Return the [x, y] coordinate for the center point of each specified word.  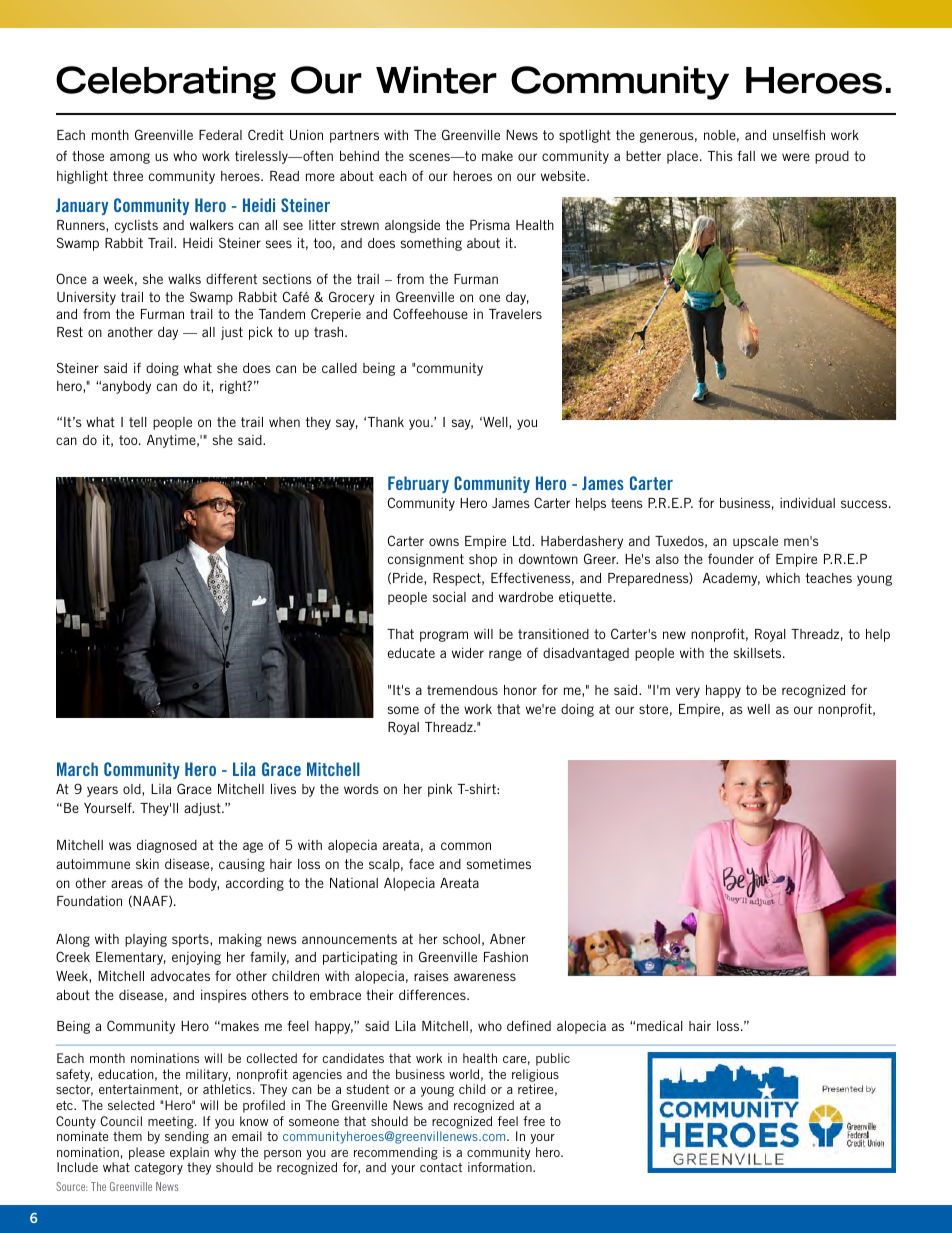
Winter [436, 80]
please [147, 1153]
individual [807, 502]
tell [138, 422]
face [421, 863]
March [77, 769]
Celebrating [166, 83]
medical [660, 1026]
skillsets [759, 653]
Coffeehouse [430, 313]
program [444, 636]
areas [127, 884]
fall [746, 155]
